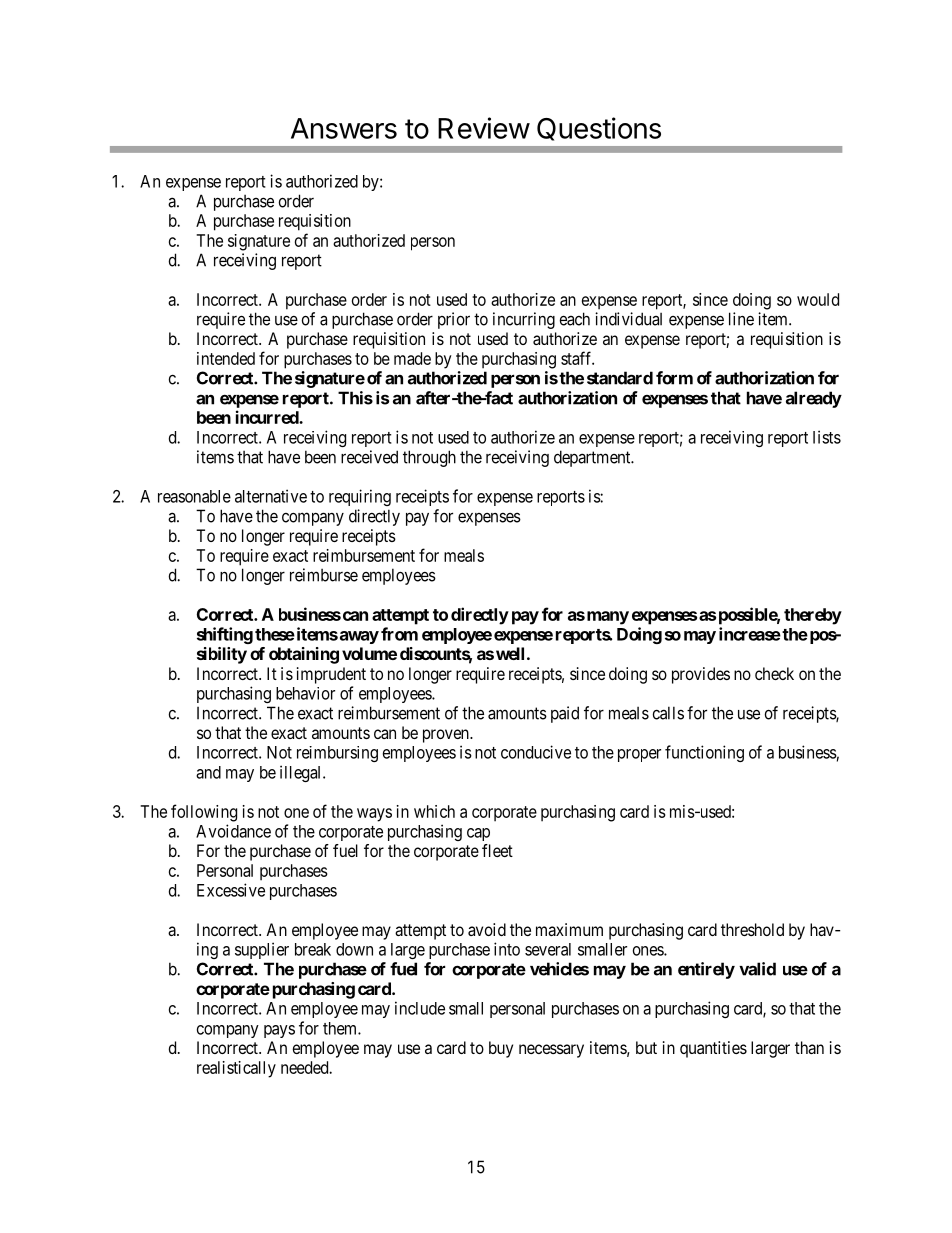  I want to click on well, so click(510, 653).
